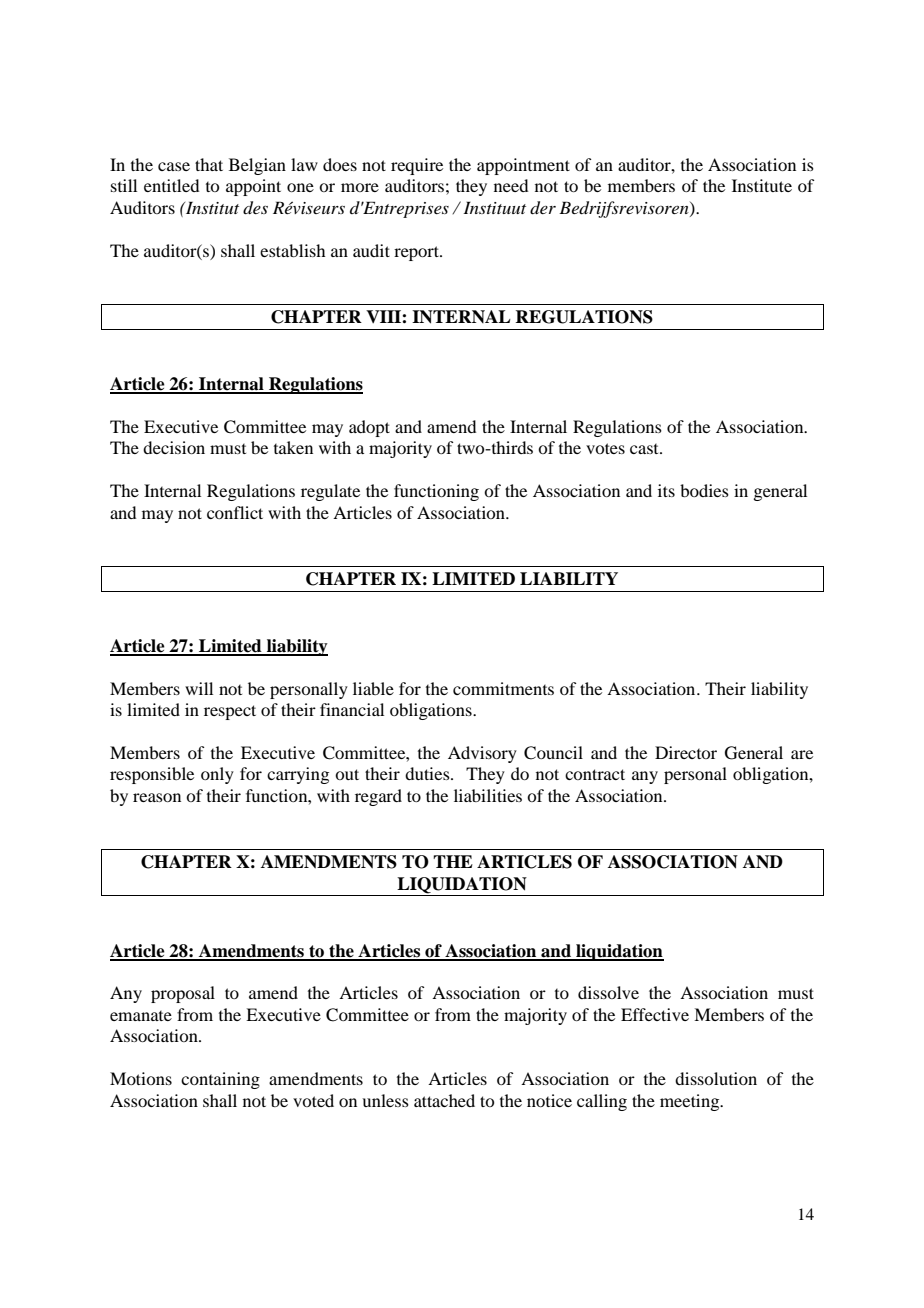 This screenshot has height=1308, width=924. Describe the element at coordinates (543, 208) in the screenshot. I see `der` at that location.
